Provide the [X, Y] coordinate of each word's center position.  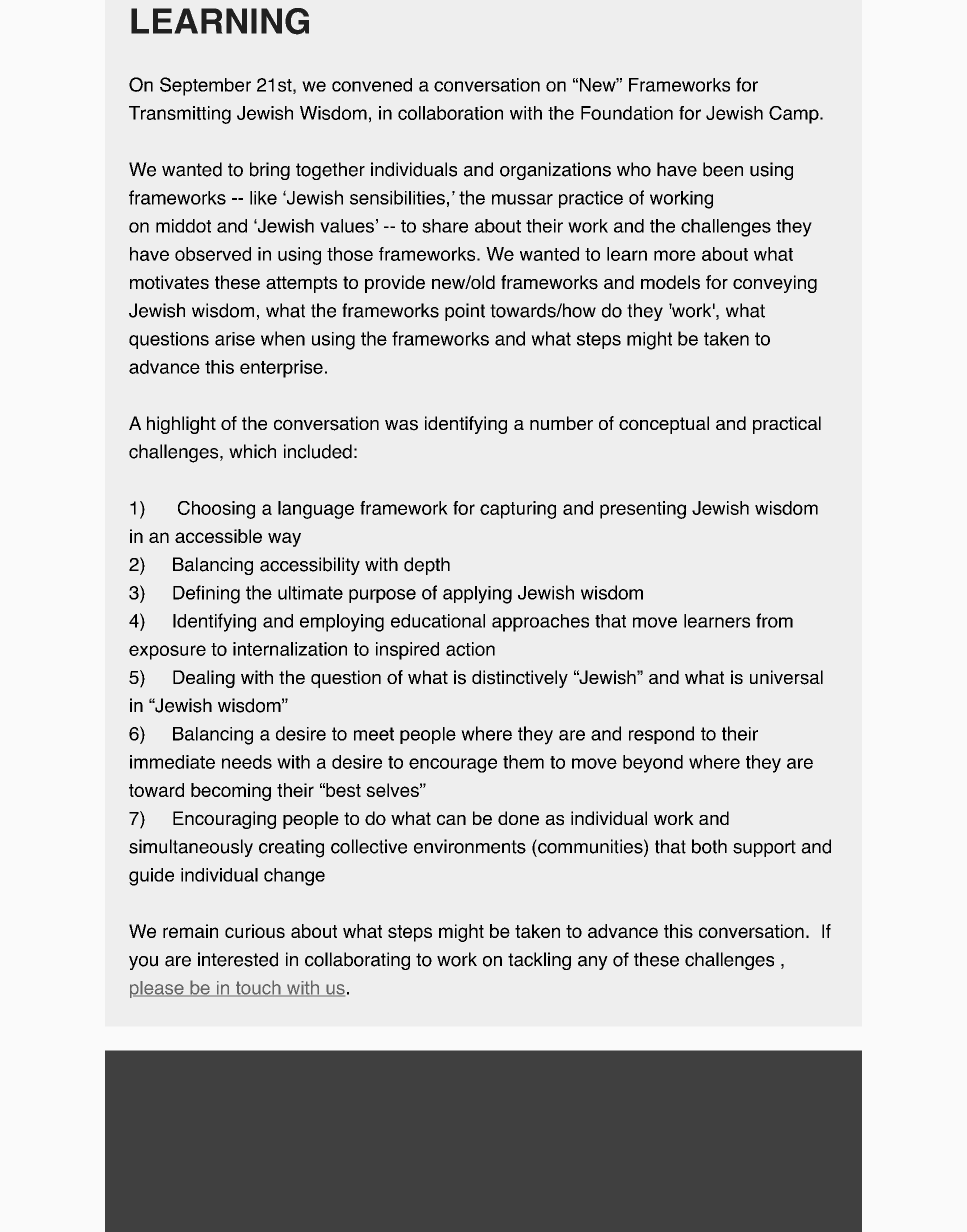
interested [238, 959]
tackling [539, 961]
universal [786, 677]
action [470, 649]
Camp [795, 115]
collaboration [450, 113]
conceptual [664, 425]
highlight [181, 425]
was [401, 425]
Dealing [204, 679]
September [205, 86]
